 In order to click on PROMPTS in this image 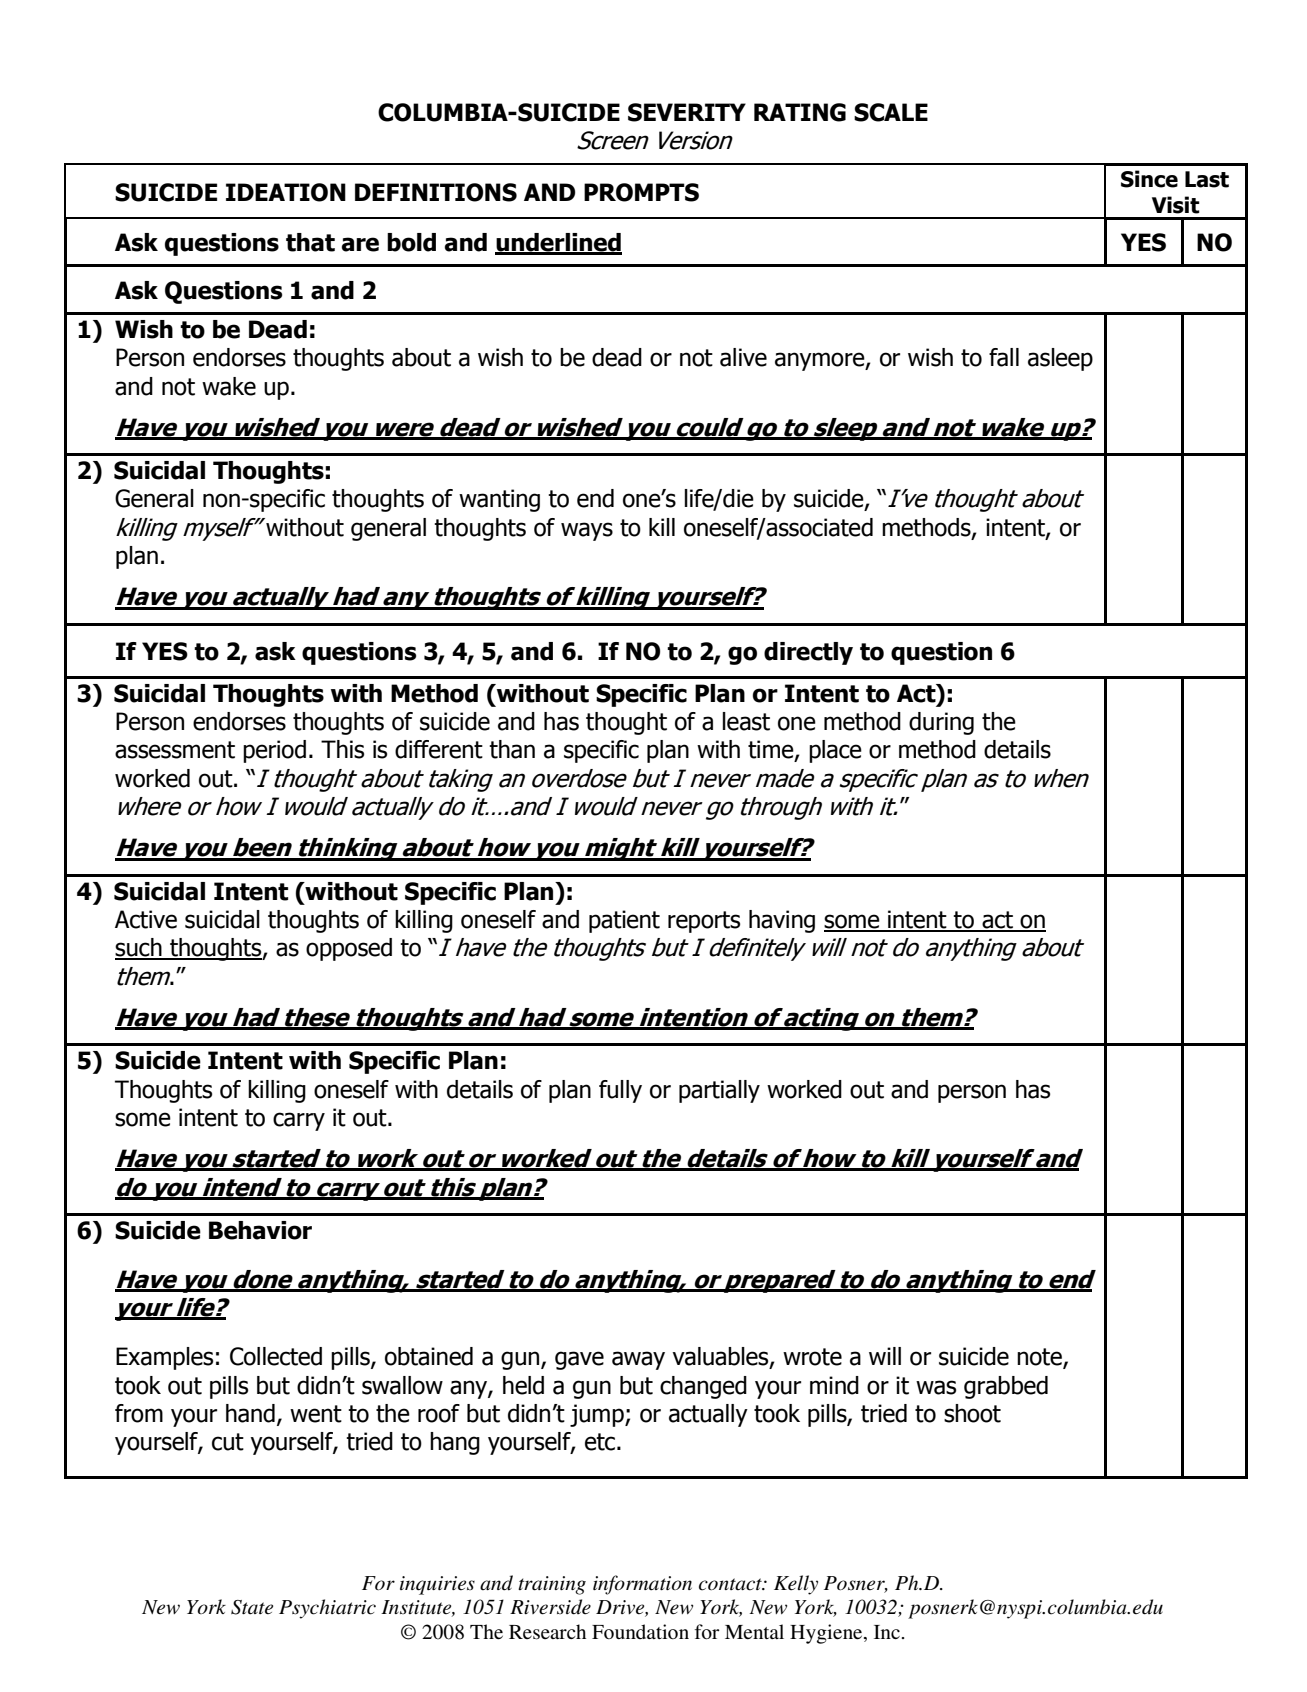, I will do `click(641, 192)`.
